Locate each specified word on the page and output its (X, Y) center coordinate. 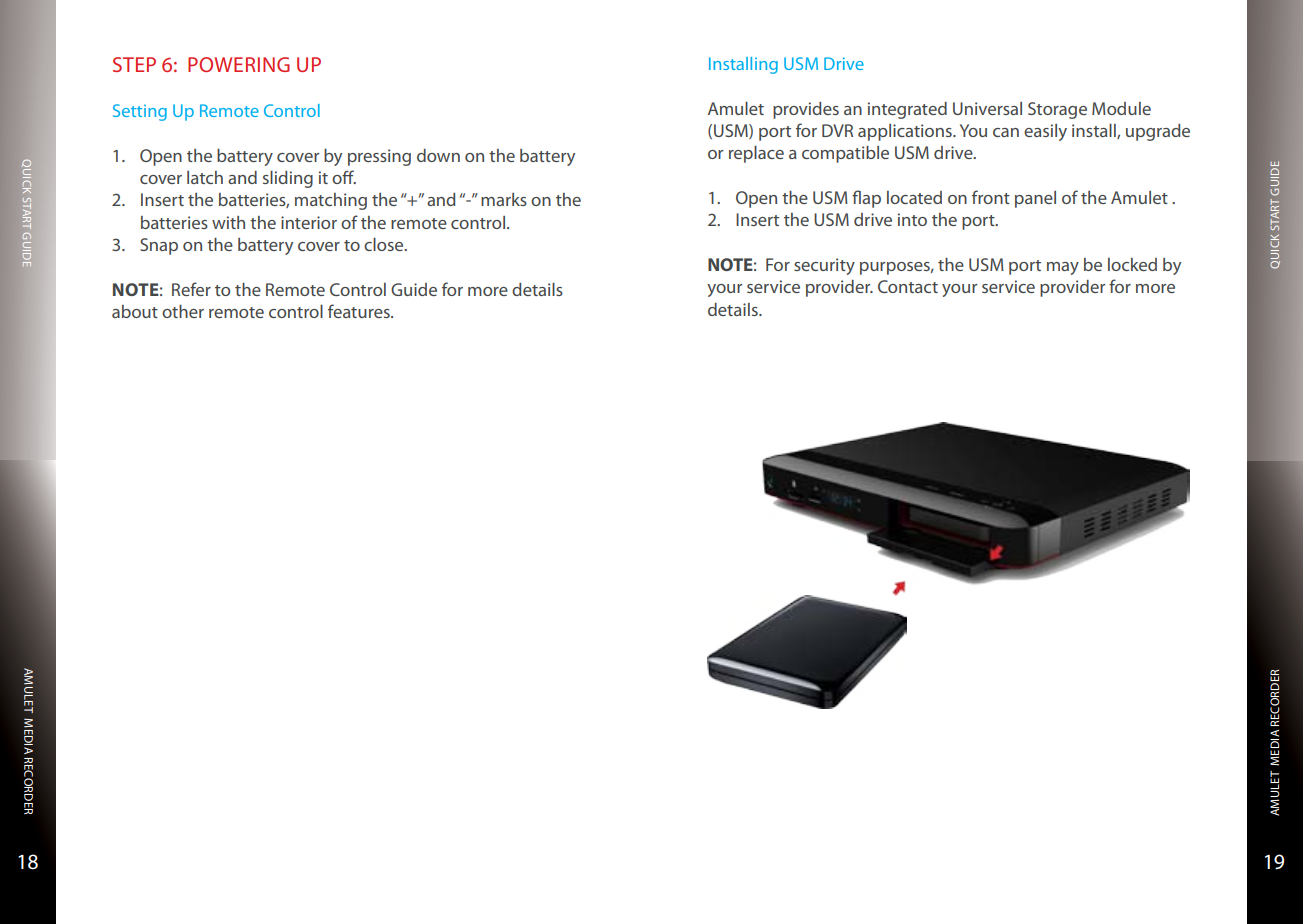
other (183, 311)
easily (1045, 132)
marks (504, 199)
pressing (379, 157)
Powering (239, 64)
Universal (987, 108)
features (360, 311)
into (912, 219)
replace (756, 154)
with (228, 222)
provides (806, 110)
